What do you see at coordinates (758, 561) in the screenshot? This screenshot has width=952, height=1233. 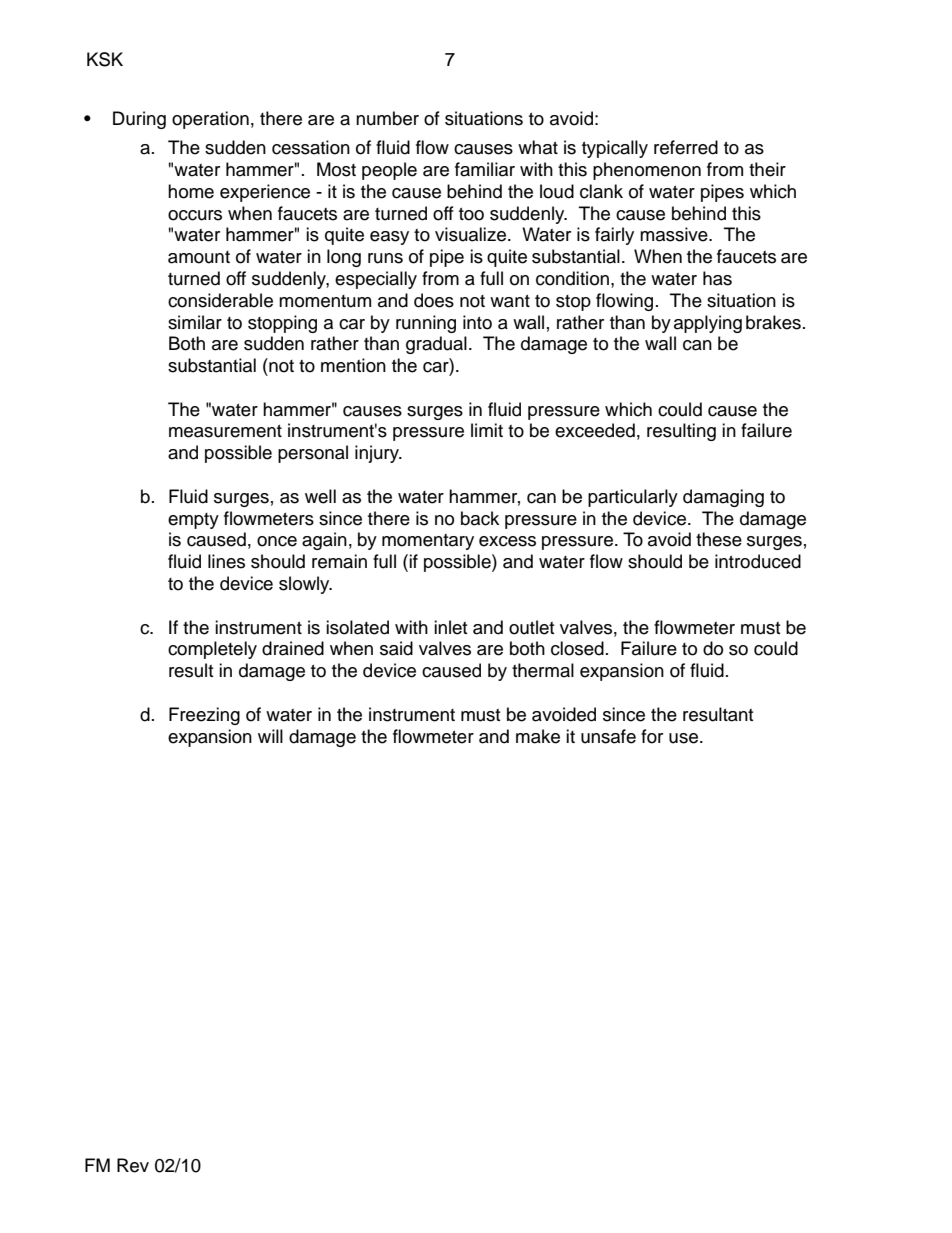 I see `introduced` at bounding box center [758, 561].
